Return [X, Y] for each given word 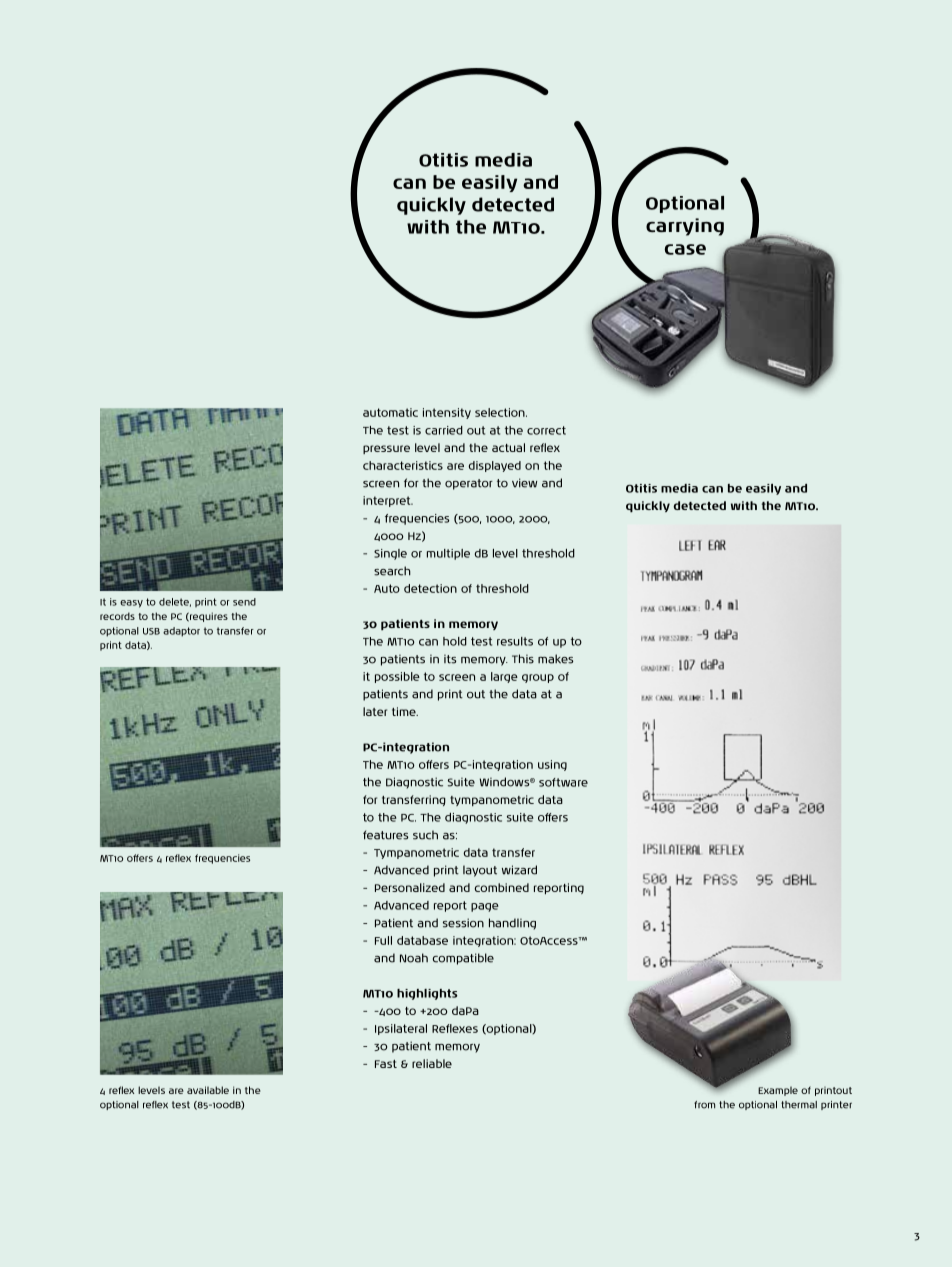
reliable [432, 1063]
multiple [448, 554]
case [685, 249]
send [244, 602]
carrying [685, 227]
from [704, 1105]
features [385, 835]
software [563, 782]
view [524, 483]
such [425, 835]
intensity [447, 413]
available [208, 1090]
